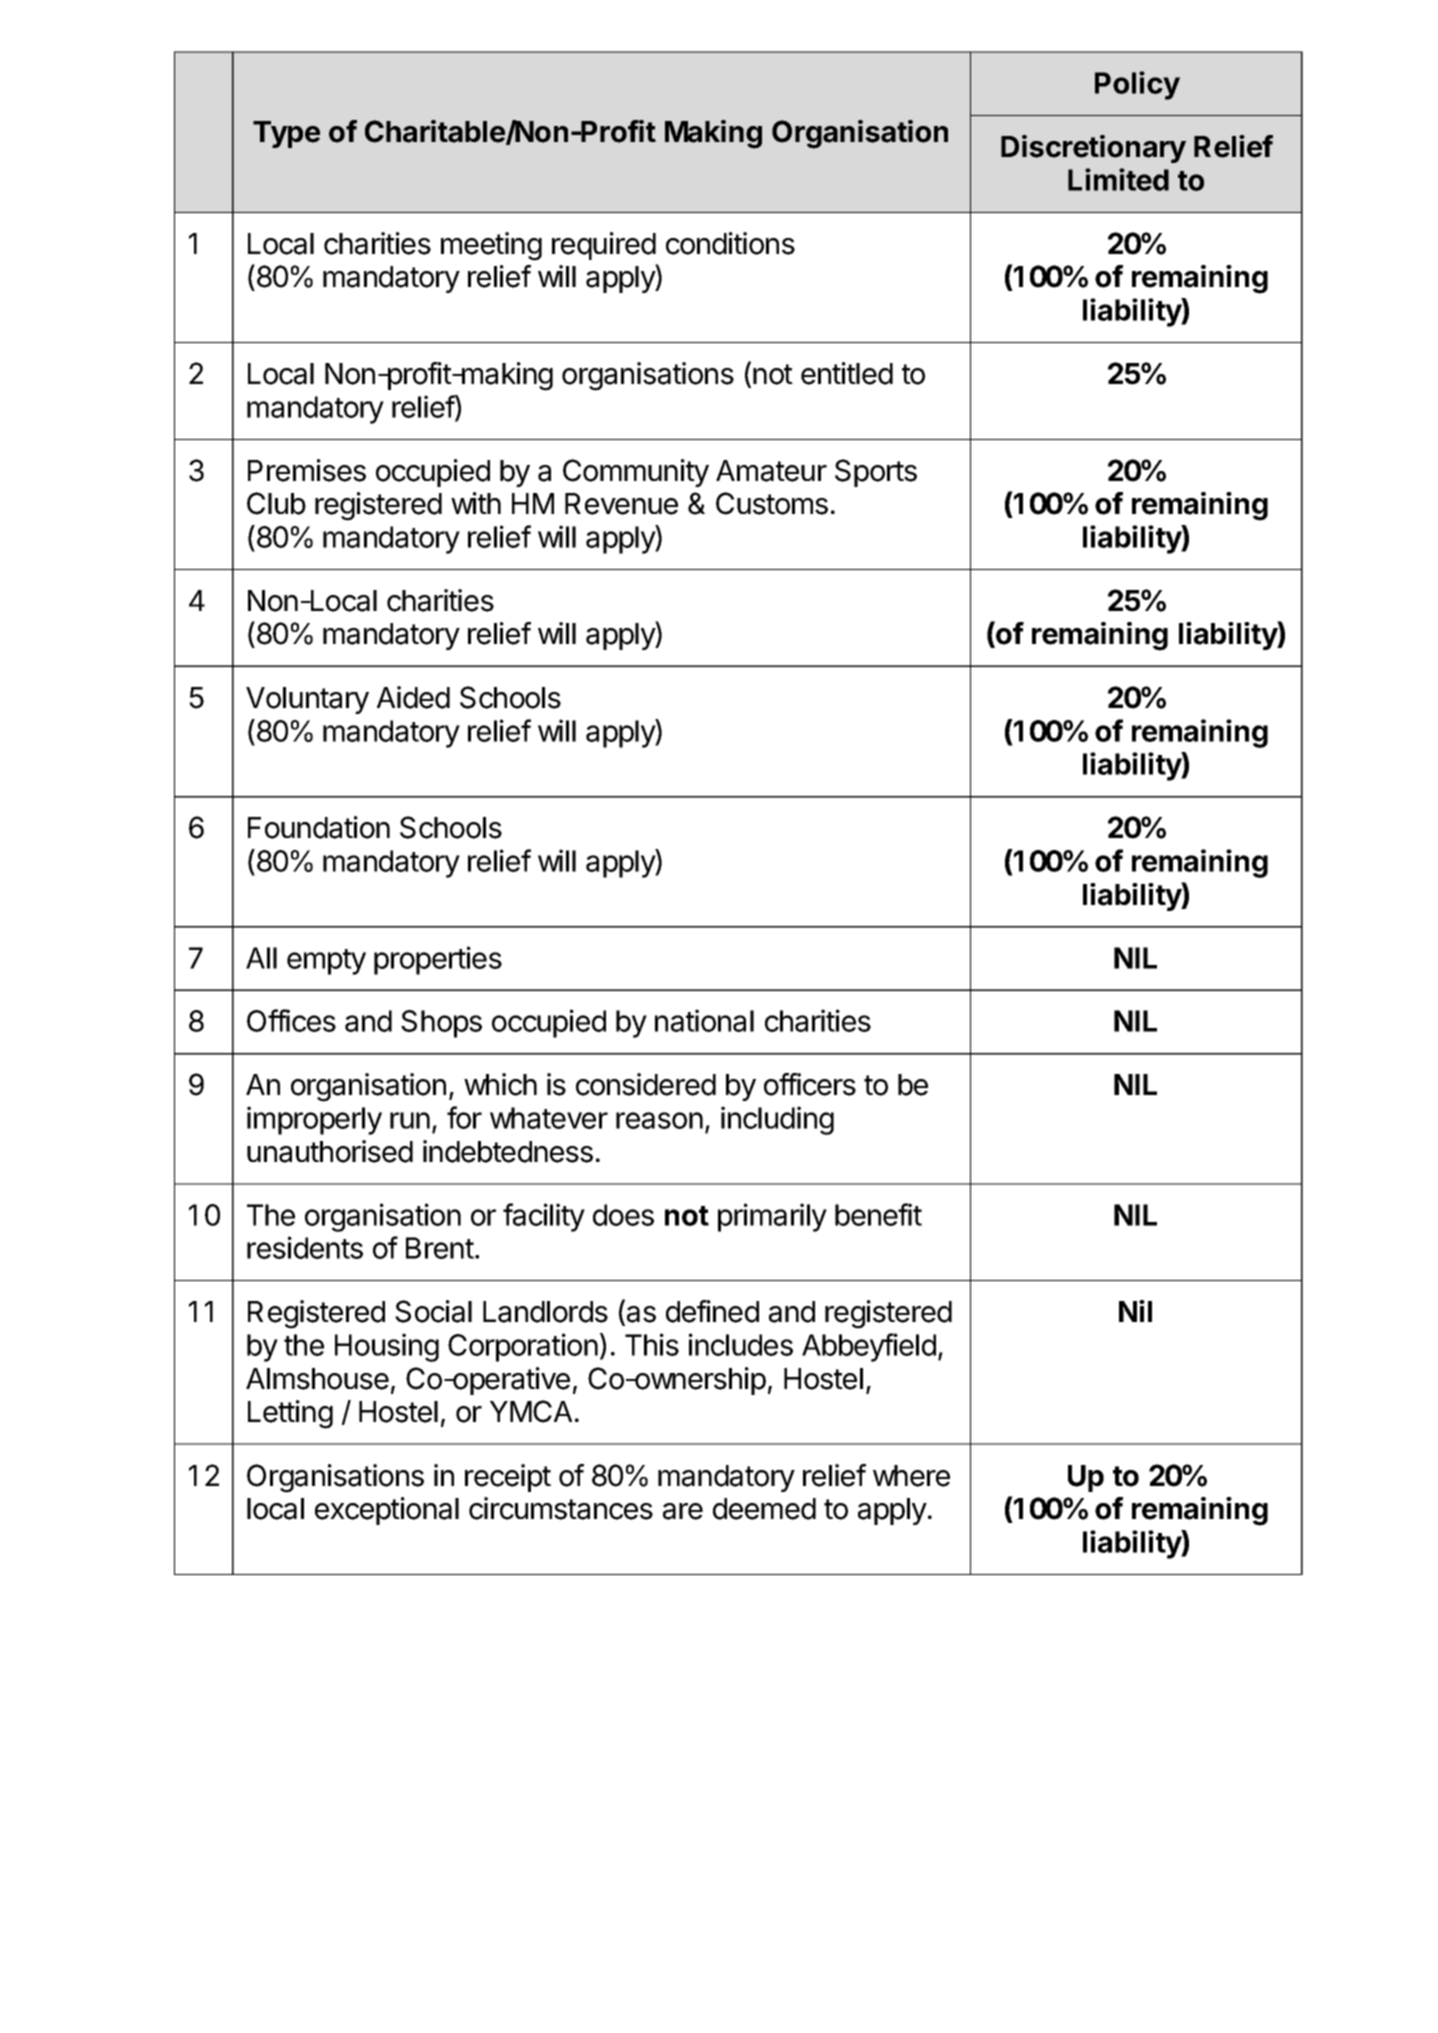 The height and width of the screenshot is (2033, 1438). Describe the element at coordinates (911, 1476) in the screenshot. I see `where` at that location.
